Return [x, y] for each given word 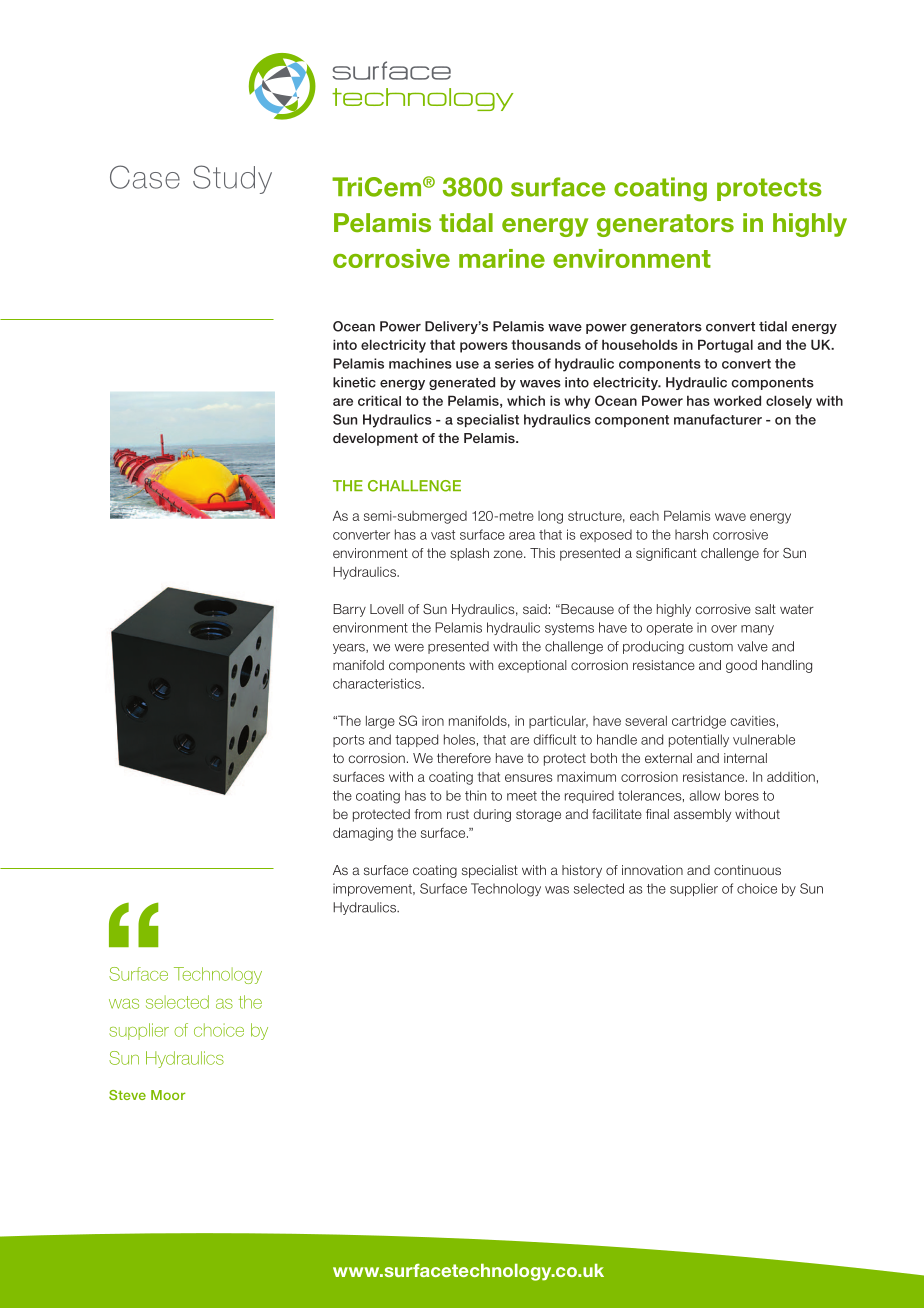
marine [502, 258]
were [409, 648]
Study [232, 179]
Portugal [725, 346]
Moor [168, 1095]
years [350, 649]
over [724, 629]
